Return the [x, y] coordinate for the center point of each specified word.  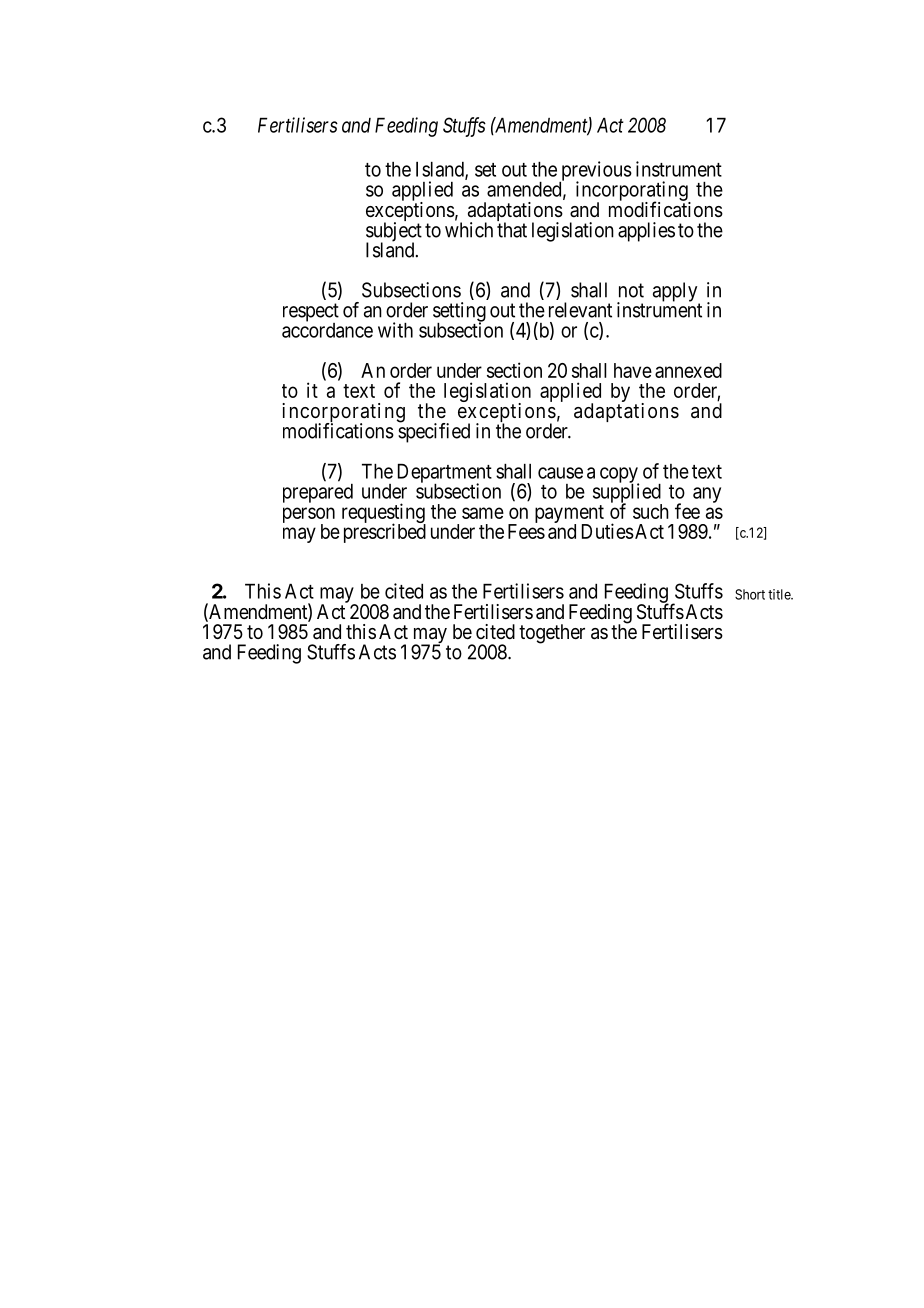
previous [595, 172]
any [707, 495]
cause [560, 473]
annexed [688, 370]
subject [394, 233]
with [395, 330]
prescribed [385, 533]
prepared [318, 493]
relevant [580, 310]
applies [646, 232]
